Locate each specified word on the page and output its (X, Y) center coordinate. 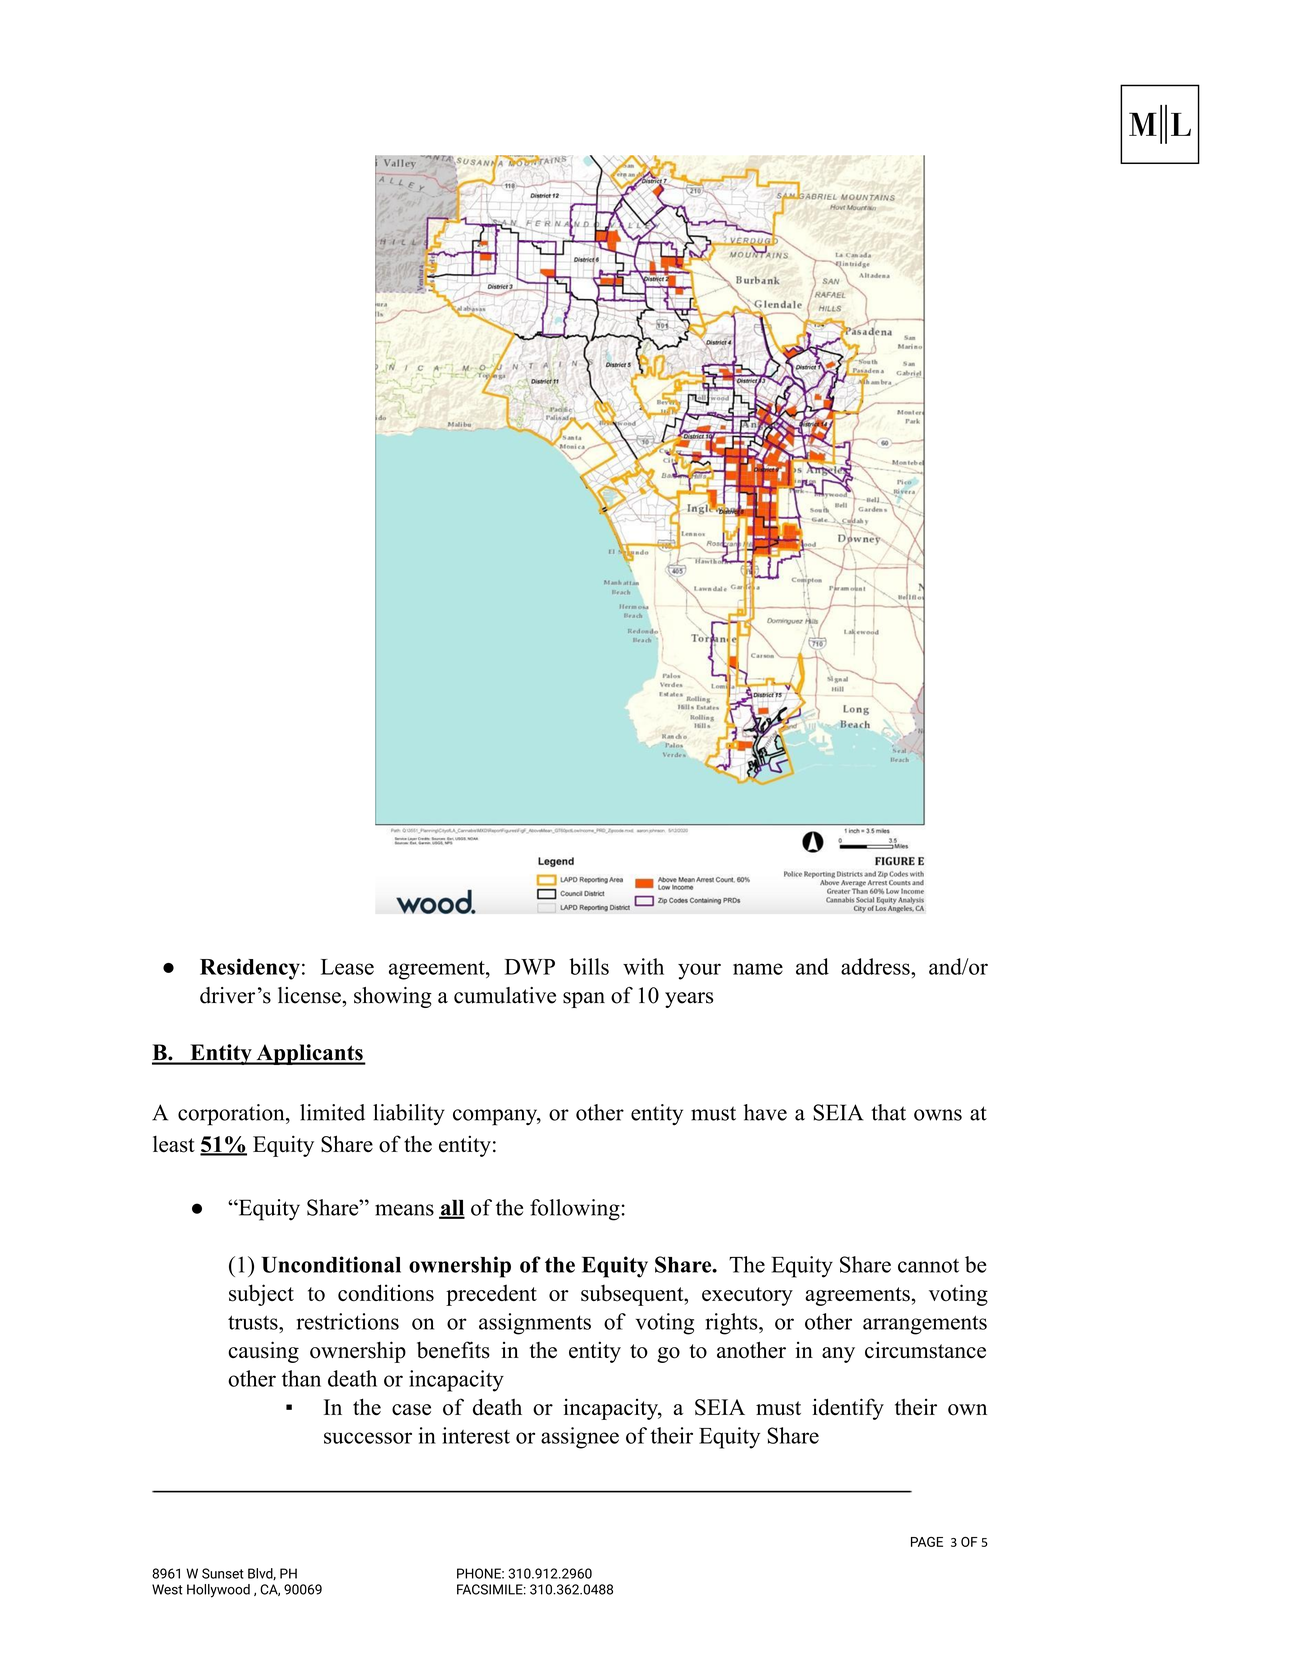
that (888, 1112)
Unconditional (331, 1264)
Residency (250, 969)
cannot (928, 1266)
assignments (535, 1324)
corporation (232, 1115)
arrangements (925, 1325)
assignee (580, 1438)
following (575, 1210)
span (584, 1000)
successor (368, 1438)
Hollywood (218, 1591)
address (876, 966)
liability (409, 1115)
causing (263, 1352)
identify (848, 1409)
